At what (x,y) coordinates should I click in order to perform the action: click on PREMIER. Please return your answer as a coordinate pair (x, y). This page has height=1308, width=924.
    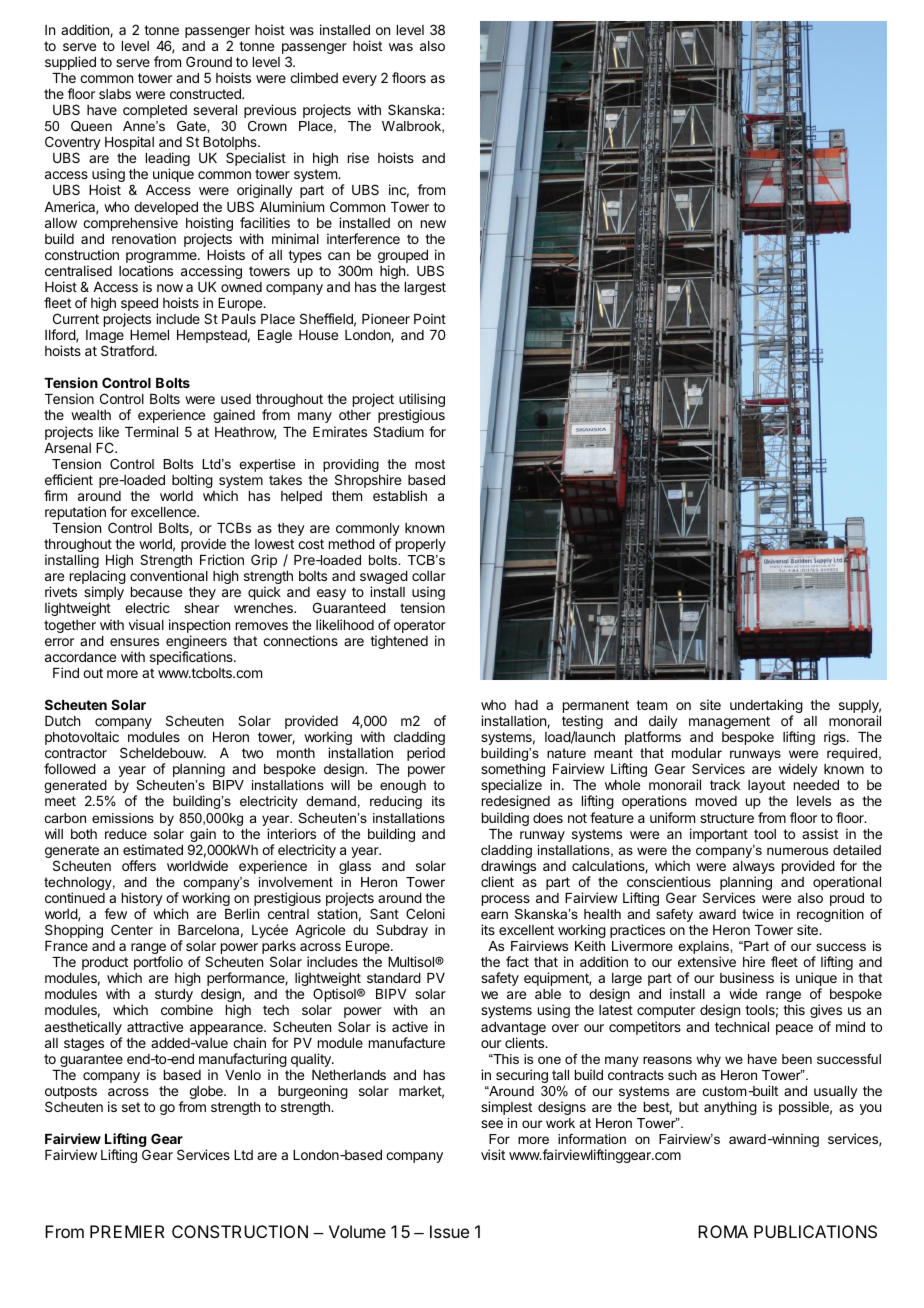
    Looking at the image, I should click on (127, 1231).
